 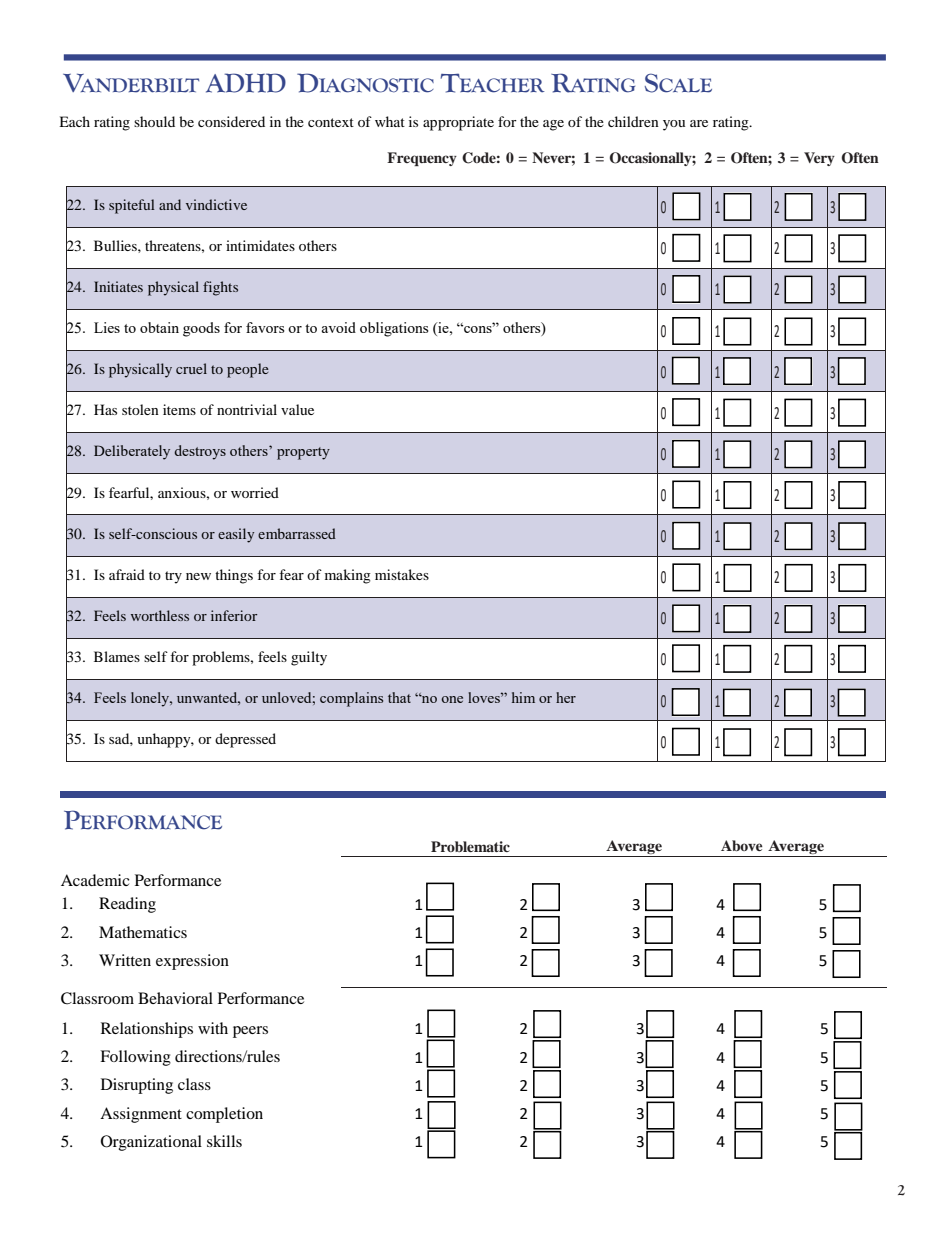 I want to click on Assignment, so click(x=141, y=1115).
